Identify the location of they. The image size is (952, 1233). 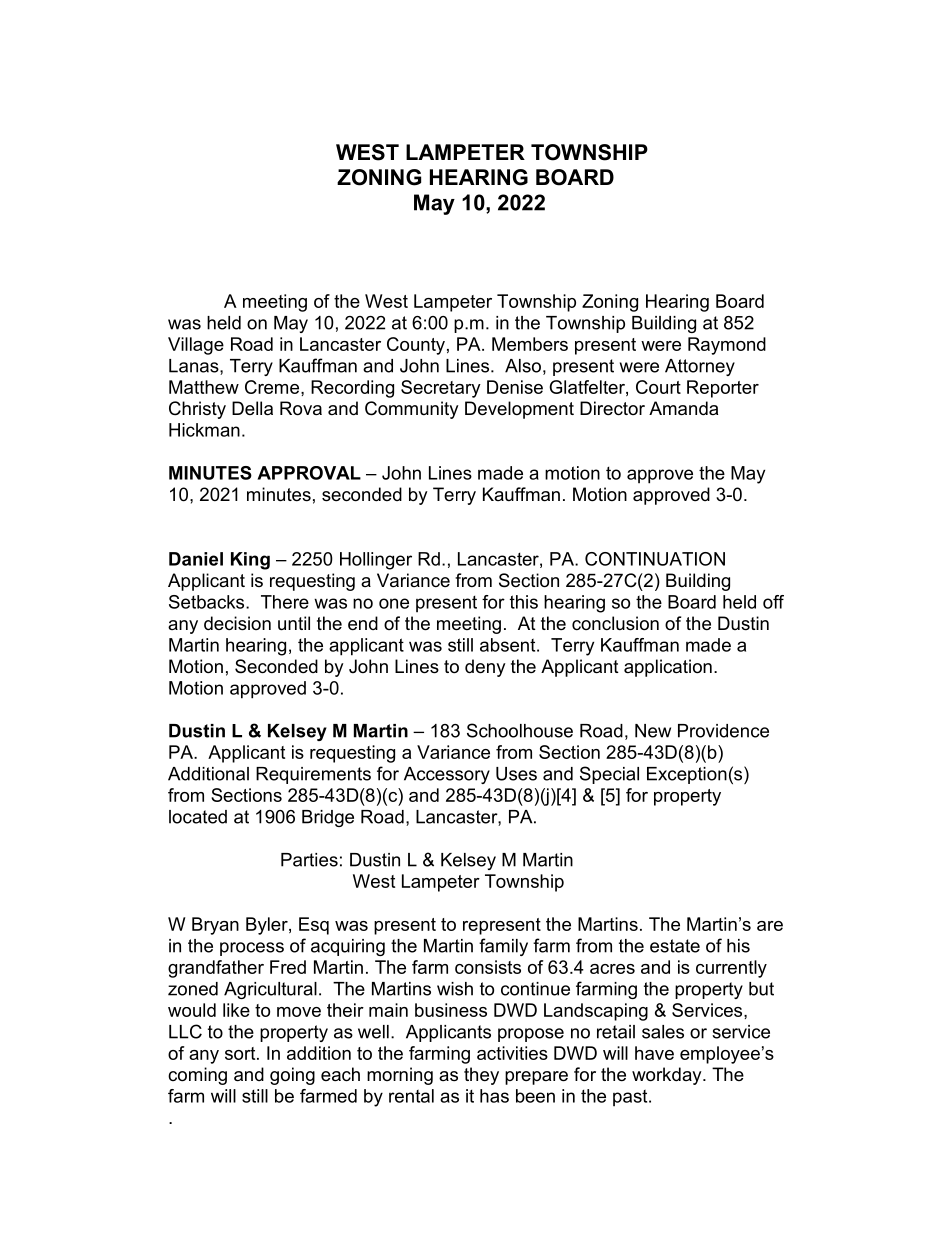
(481, 1076).
